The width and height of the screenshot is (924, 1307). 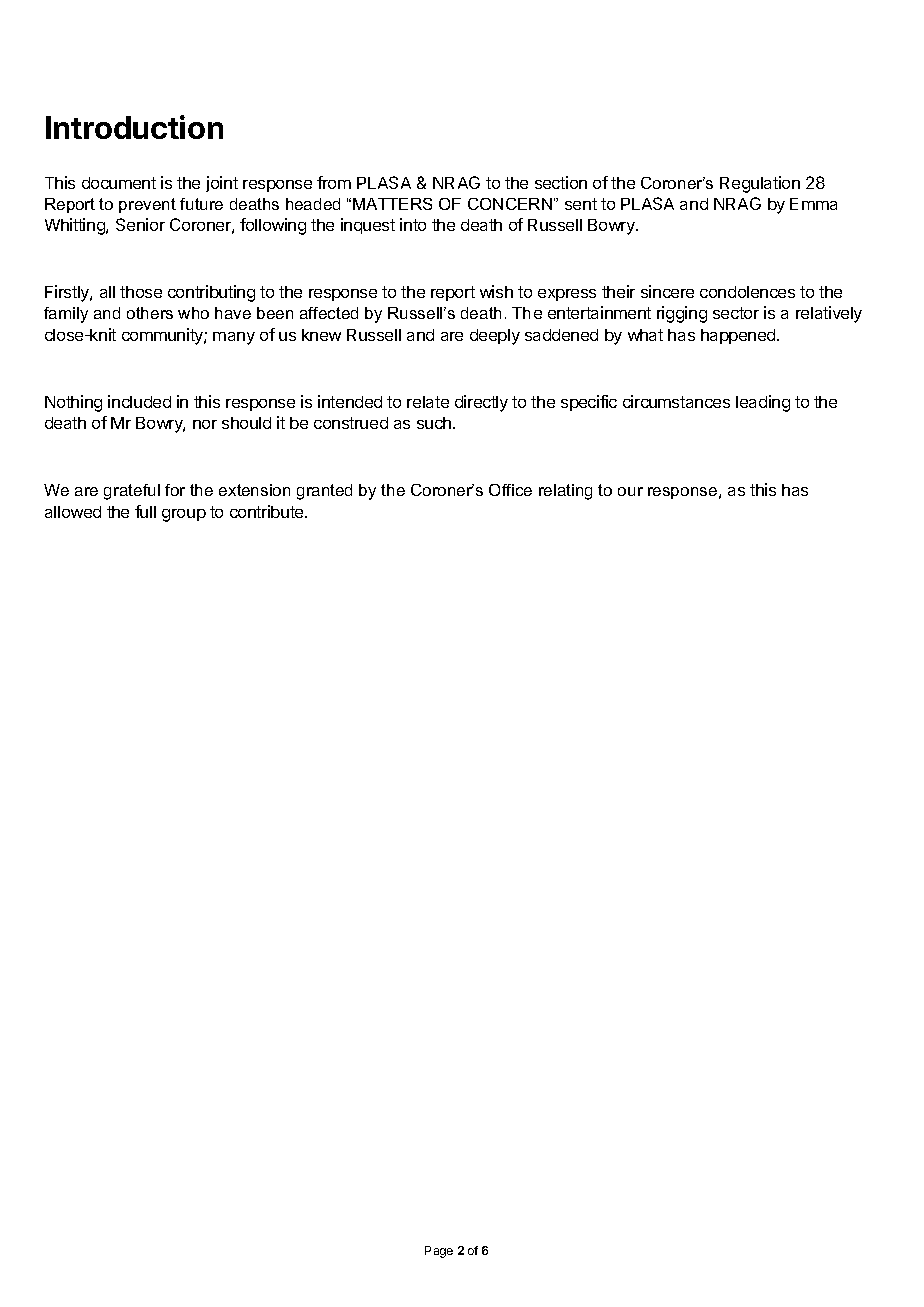 What do you see at coordinates (760, 184) in the screenshot?
I see `Regulation` at bounding box center [760, 184].
